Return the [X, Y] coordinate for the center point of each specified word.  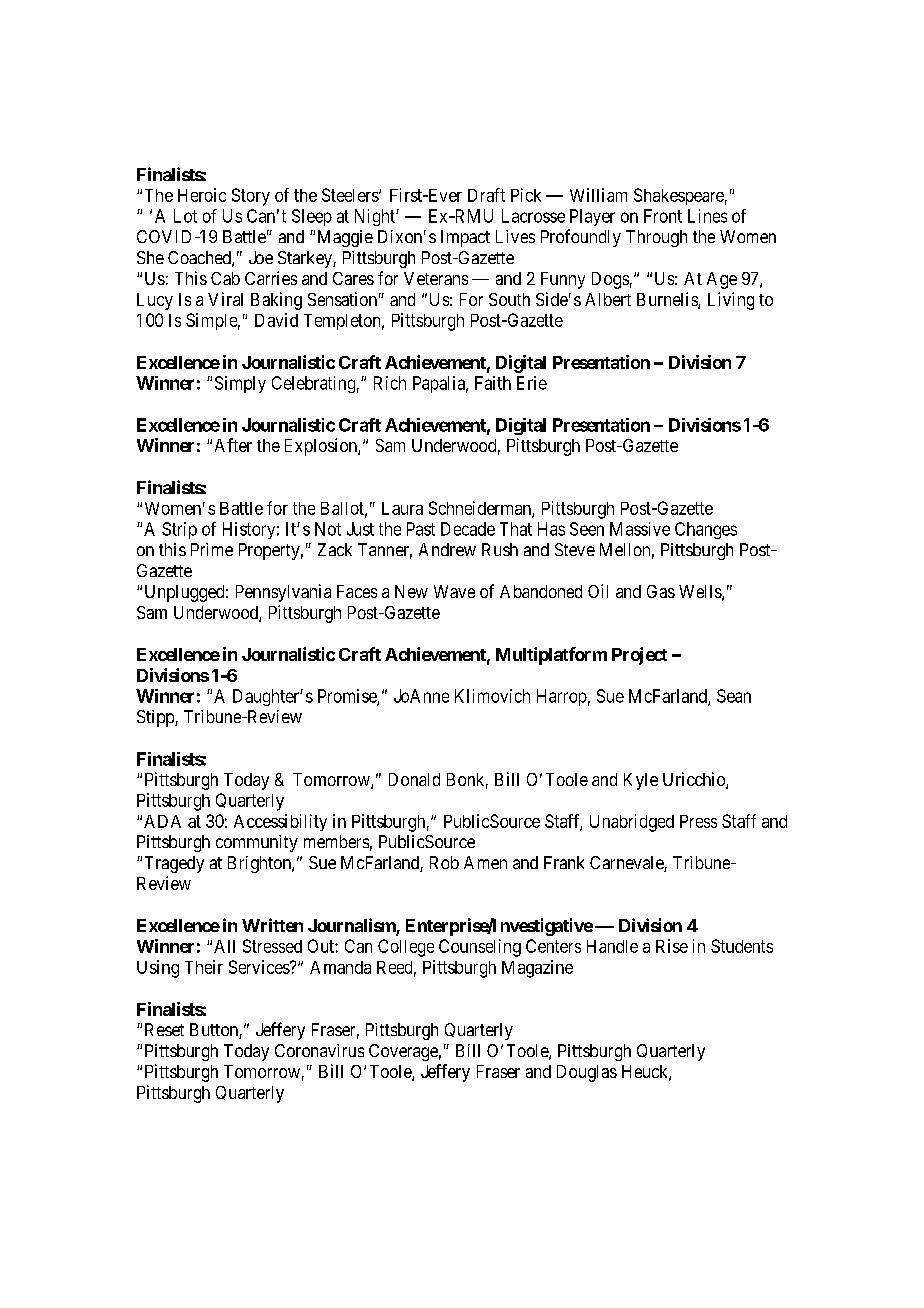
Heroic [202, 195]
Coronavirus [319, 1050]
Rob [444, 862]
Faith [493, 383]
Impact [465, 238]
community [257, 843]
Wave [454, 591]
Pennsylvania [283, 593]
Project [639, 656]
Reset [164, 1029]
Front [663, 216]
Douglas [587, 1073]
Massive [640, 529]
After [233, 445]
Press [698, 821]
